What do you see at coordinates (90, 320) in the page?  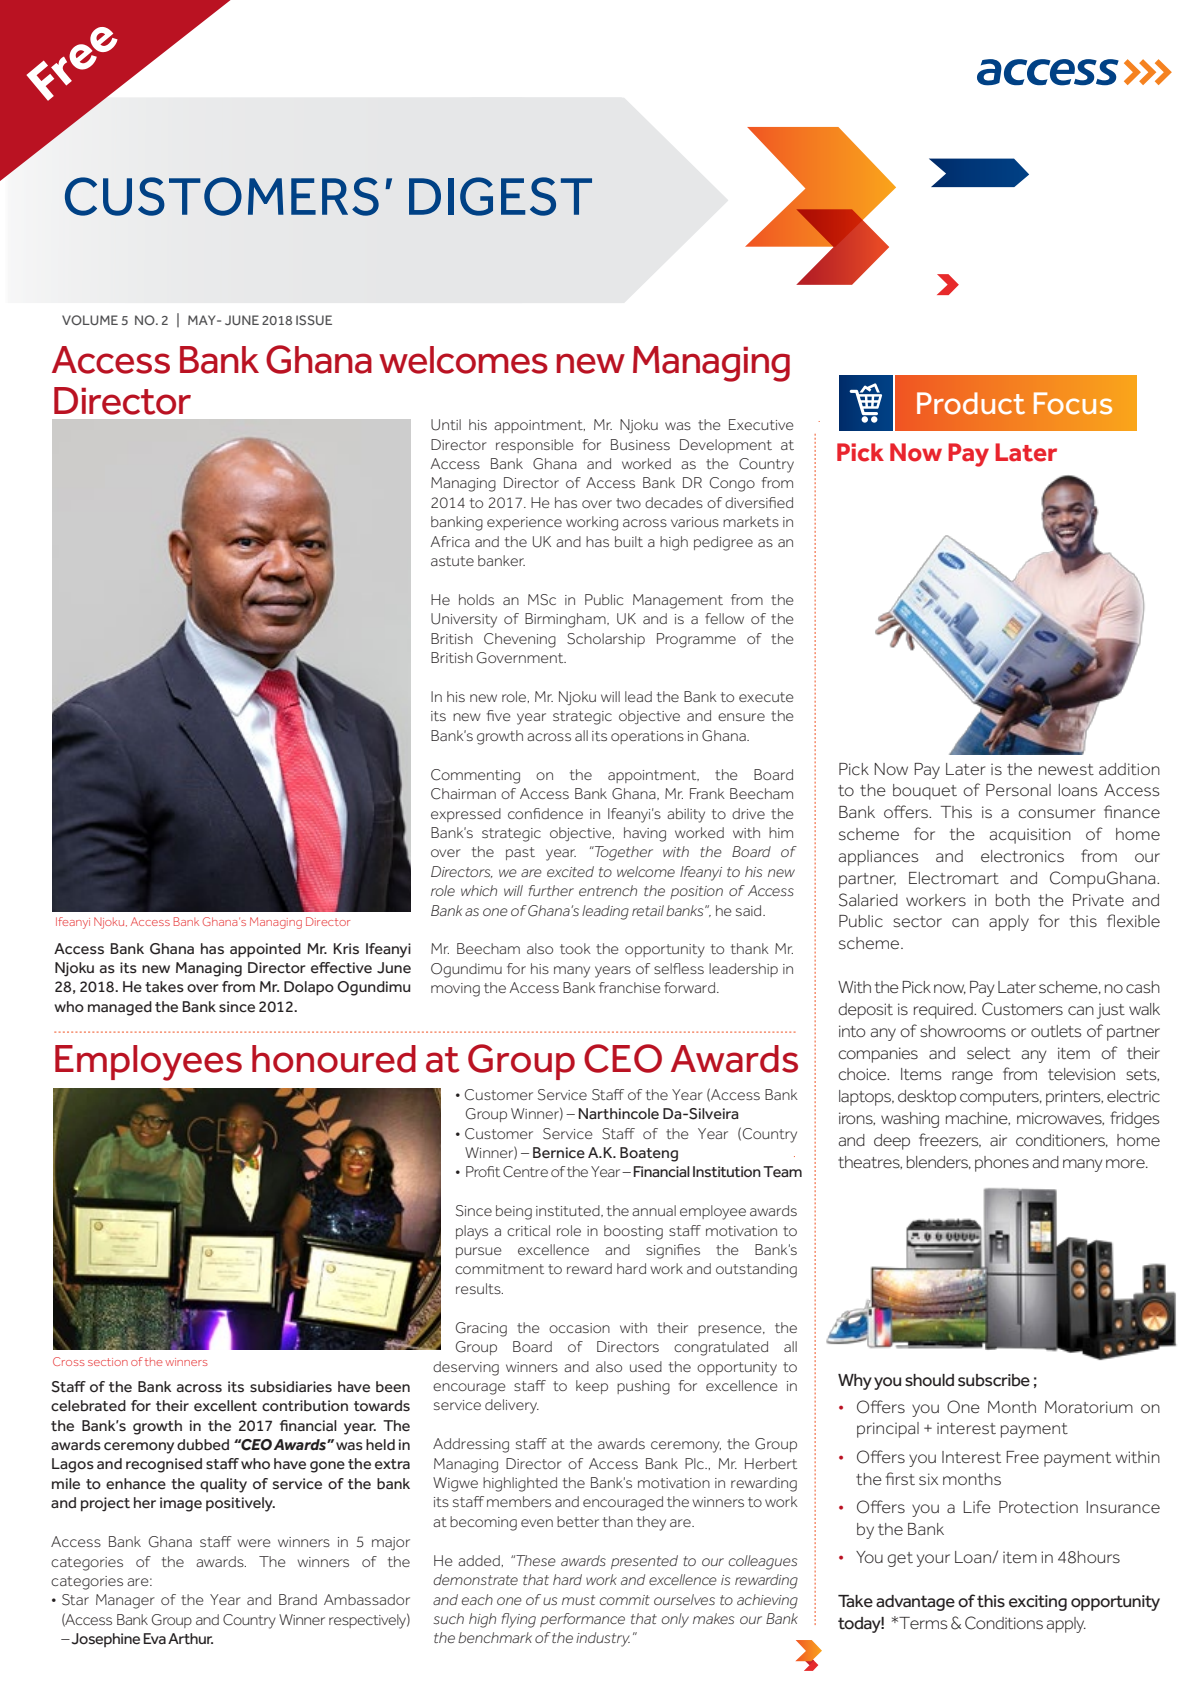 I see `VOLUME` at bounding box center [90, 320].
